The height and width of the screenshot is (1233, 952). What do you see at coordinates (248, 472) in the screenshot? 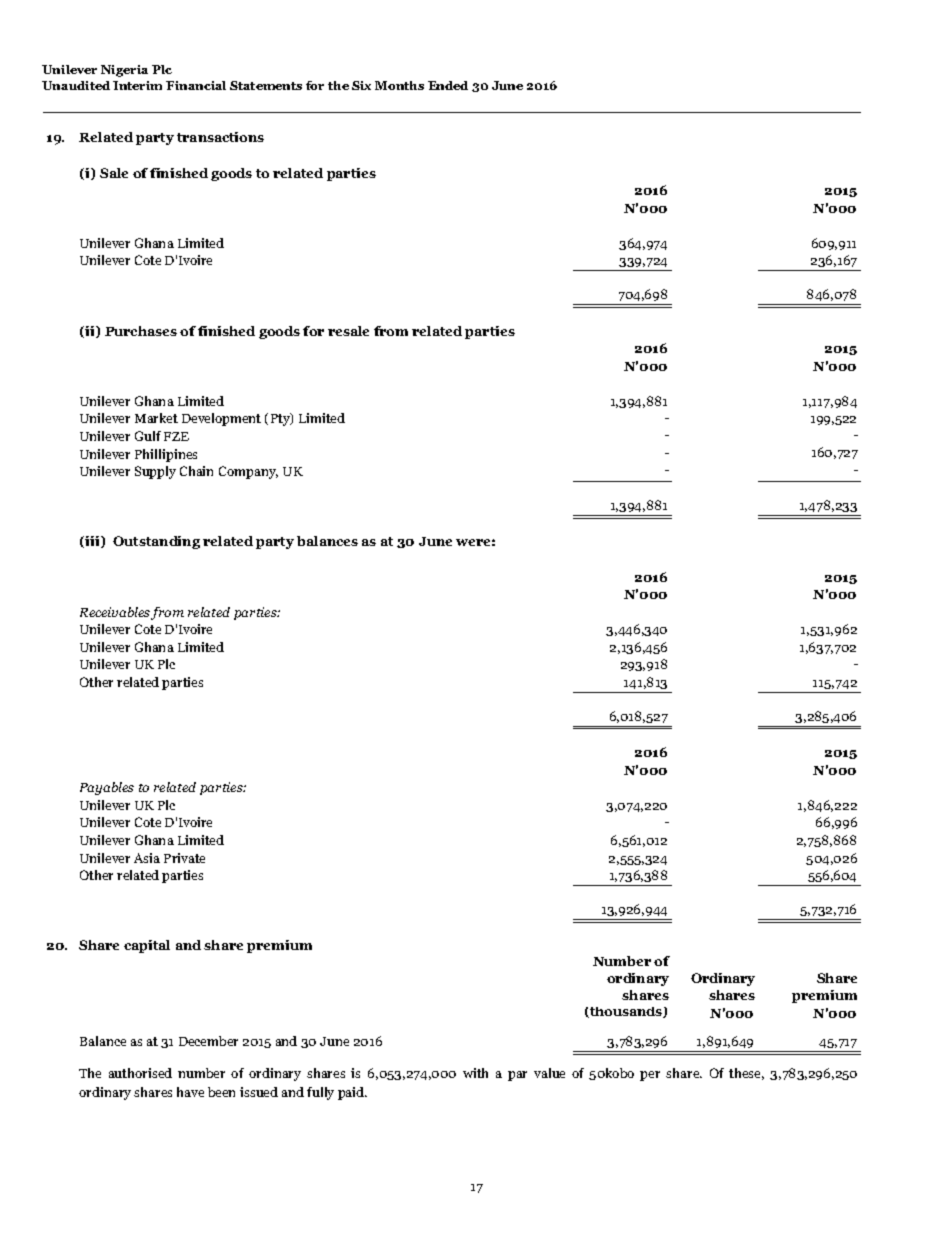
I see `Company` at bounding box center [248, 472].
